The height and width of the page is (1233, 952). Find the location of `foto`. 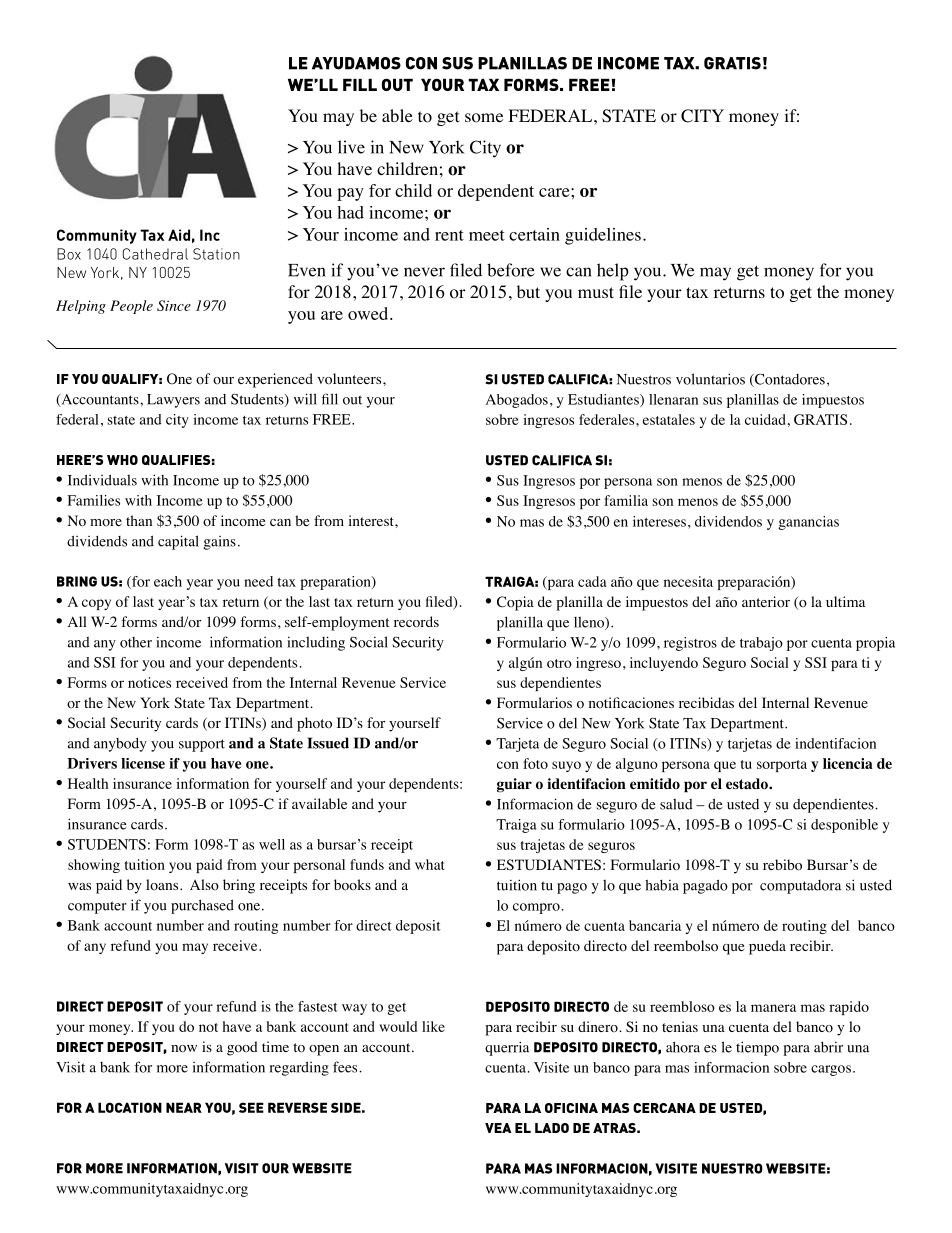

foto is located at coordinates (536, 763).
